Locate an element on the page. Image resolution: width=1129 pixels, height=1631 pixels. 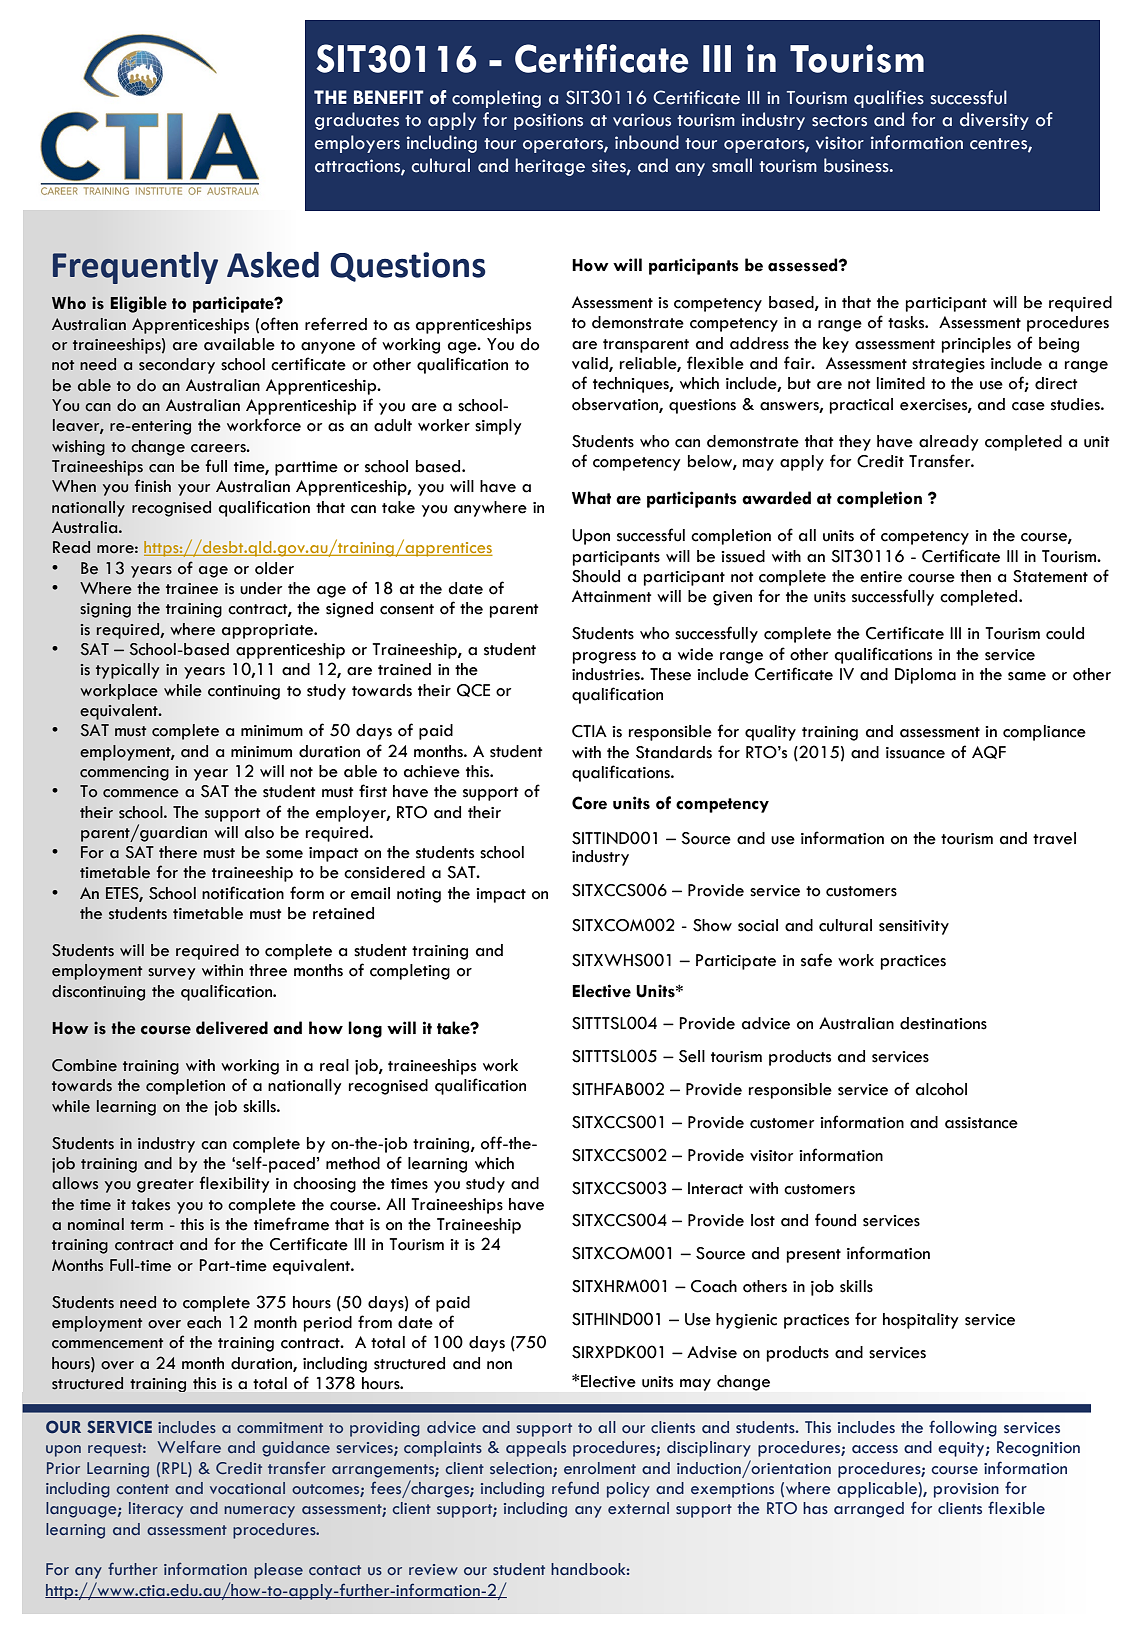
Sell is located at coordinates (692, 1056).
